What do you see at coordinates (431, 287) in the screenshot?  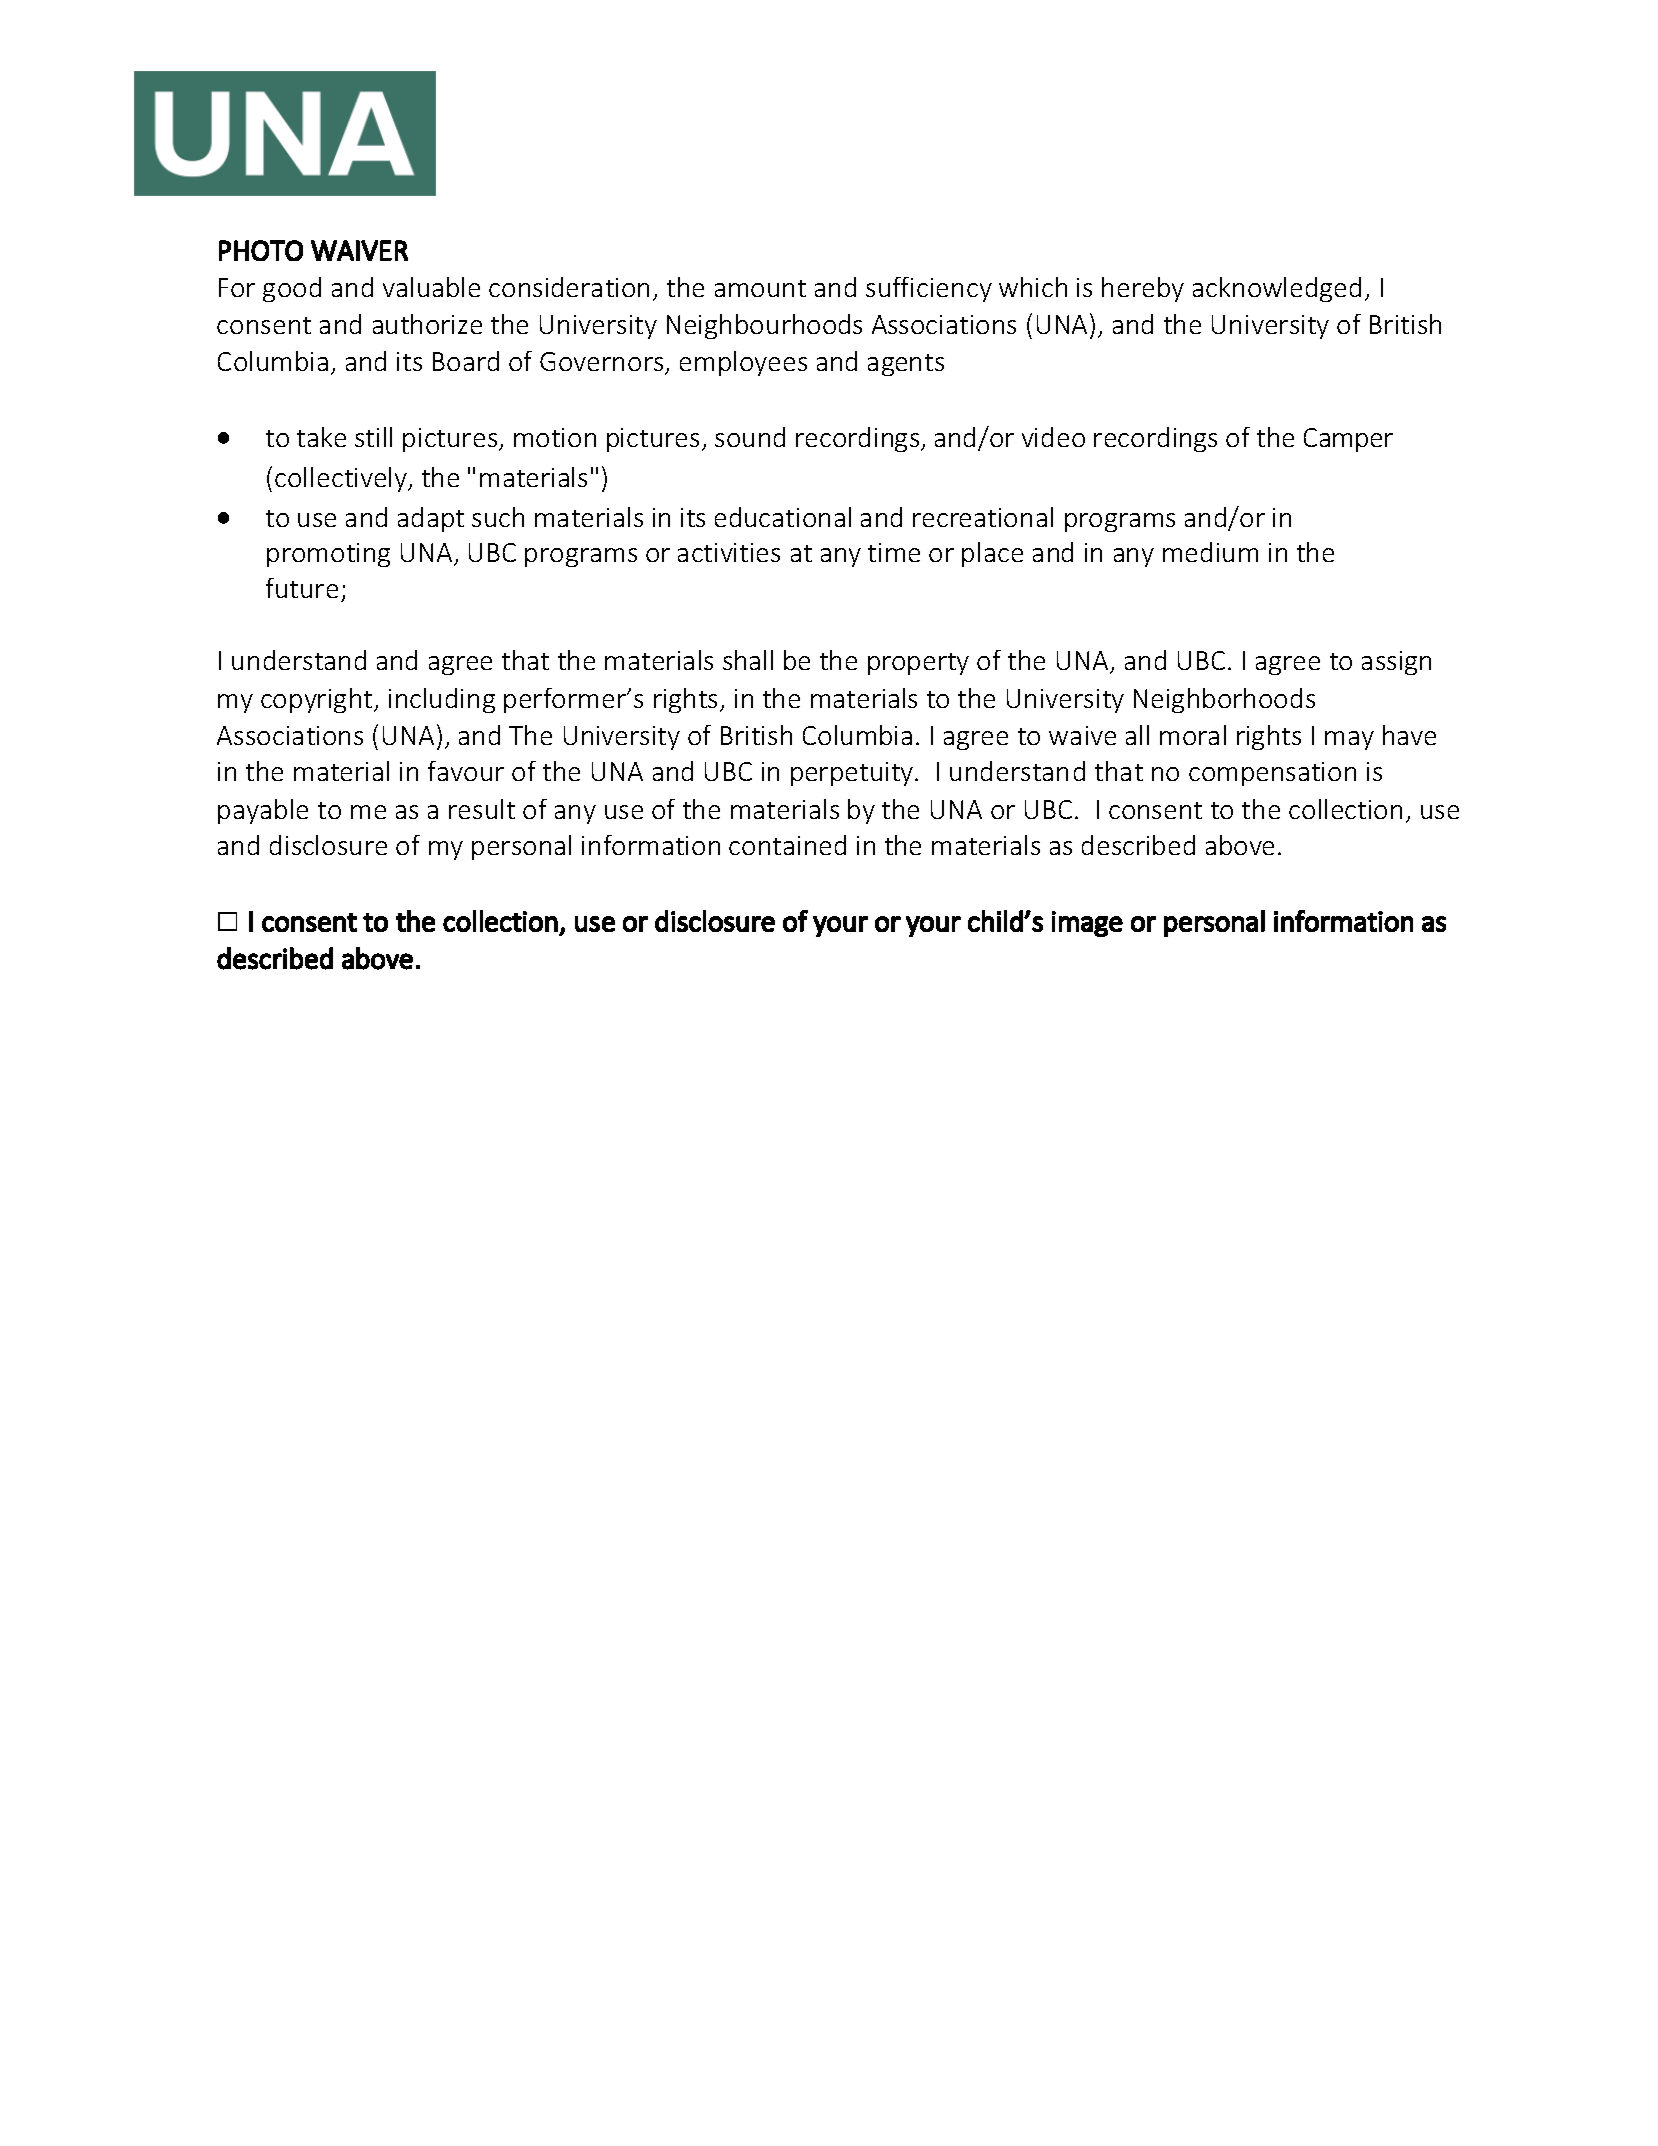 I see `valuable` at bounding box center [431, 287].
